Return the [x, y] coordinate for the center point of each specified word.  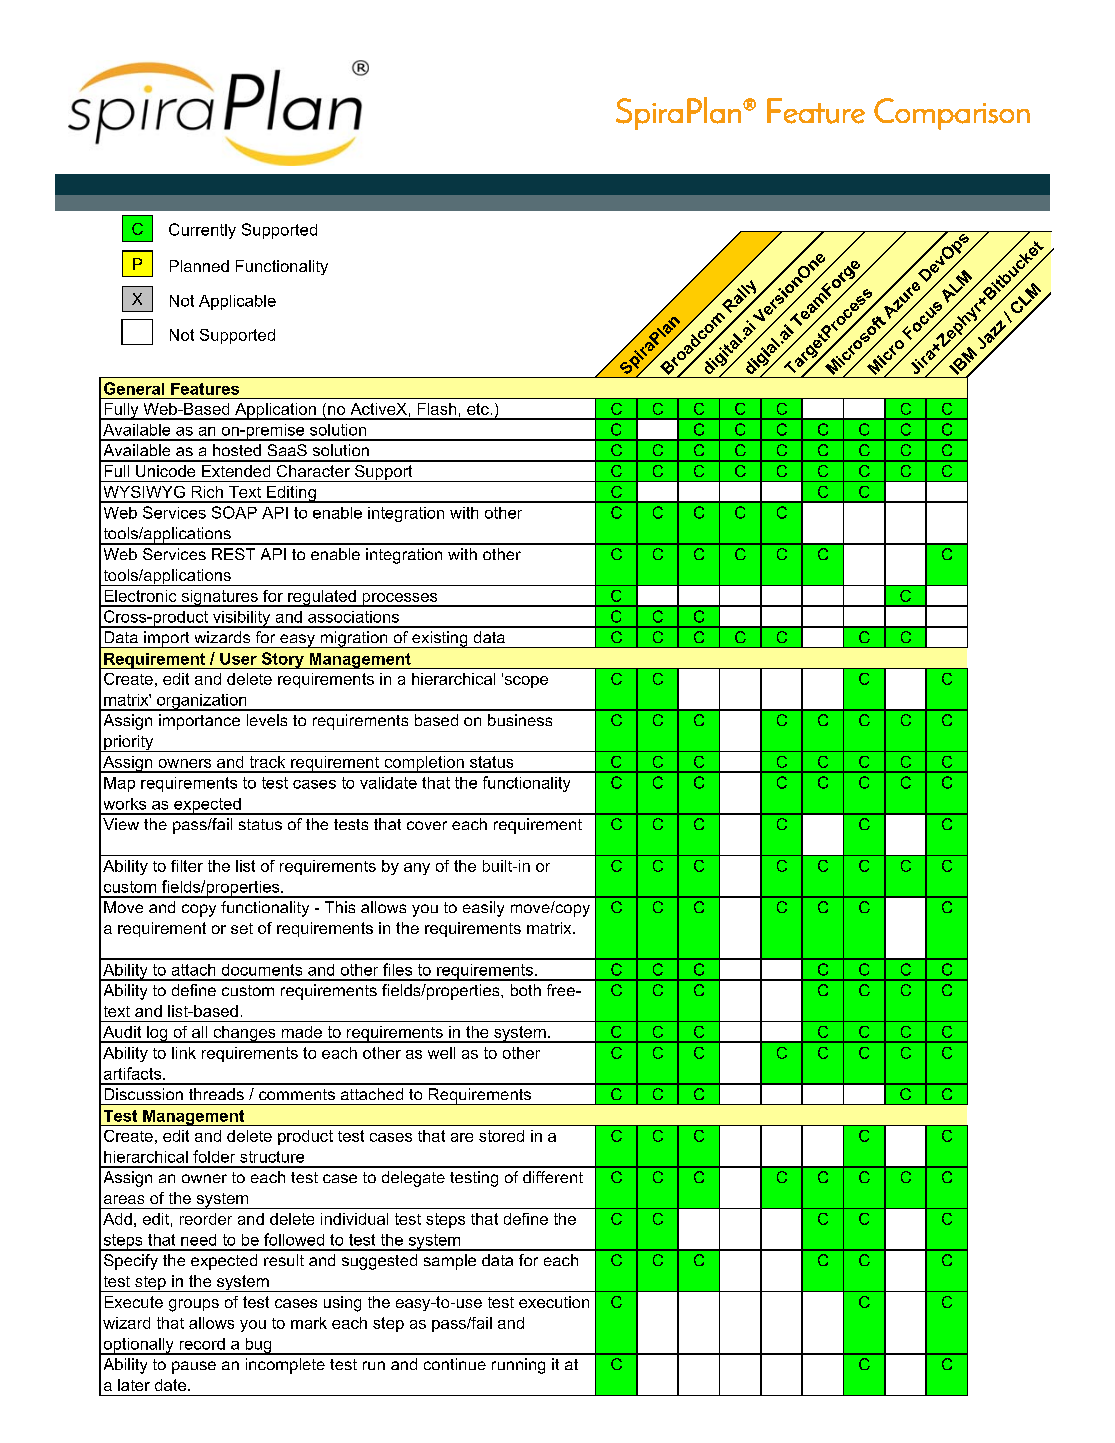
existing [440, 639]
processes [400, 600]
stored [501, 1136]
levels [267, 720]
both [526, 990]
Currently [202, 231]
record [202, 1344]
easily [483, 909]
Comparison [952, 114]
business [520, 720]
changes [244, 1034]
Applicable [237, 302]
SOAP [234, 512]
